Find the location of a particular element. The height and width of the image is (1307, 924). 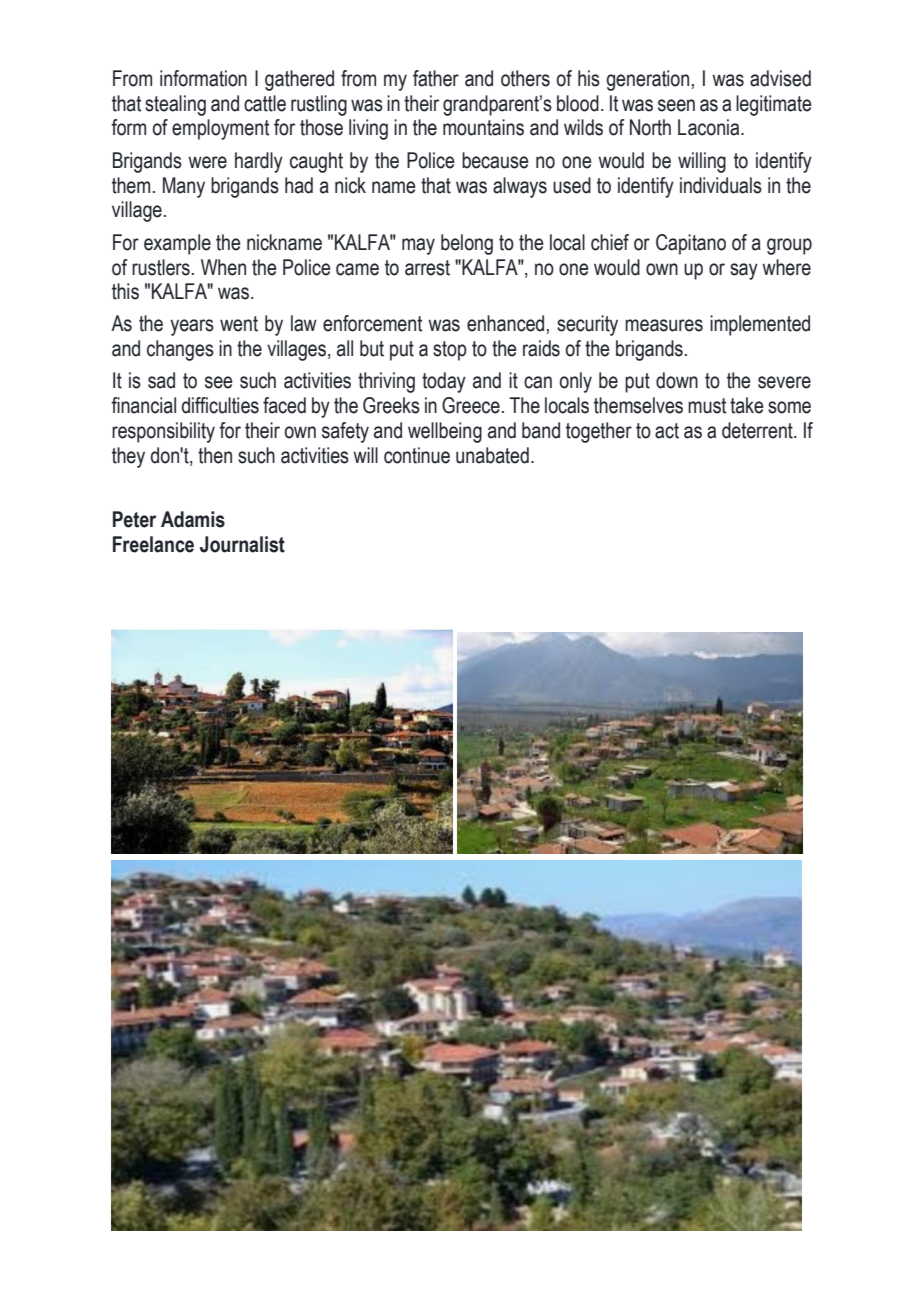

seen is located at coordinates (676, 105).
